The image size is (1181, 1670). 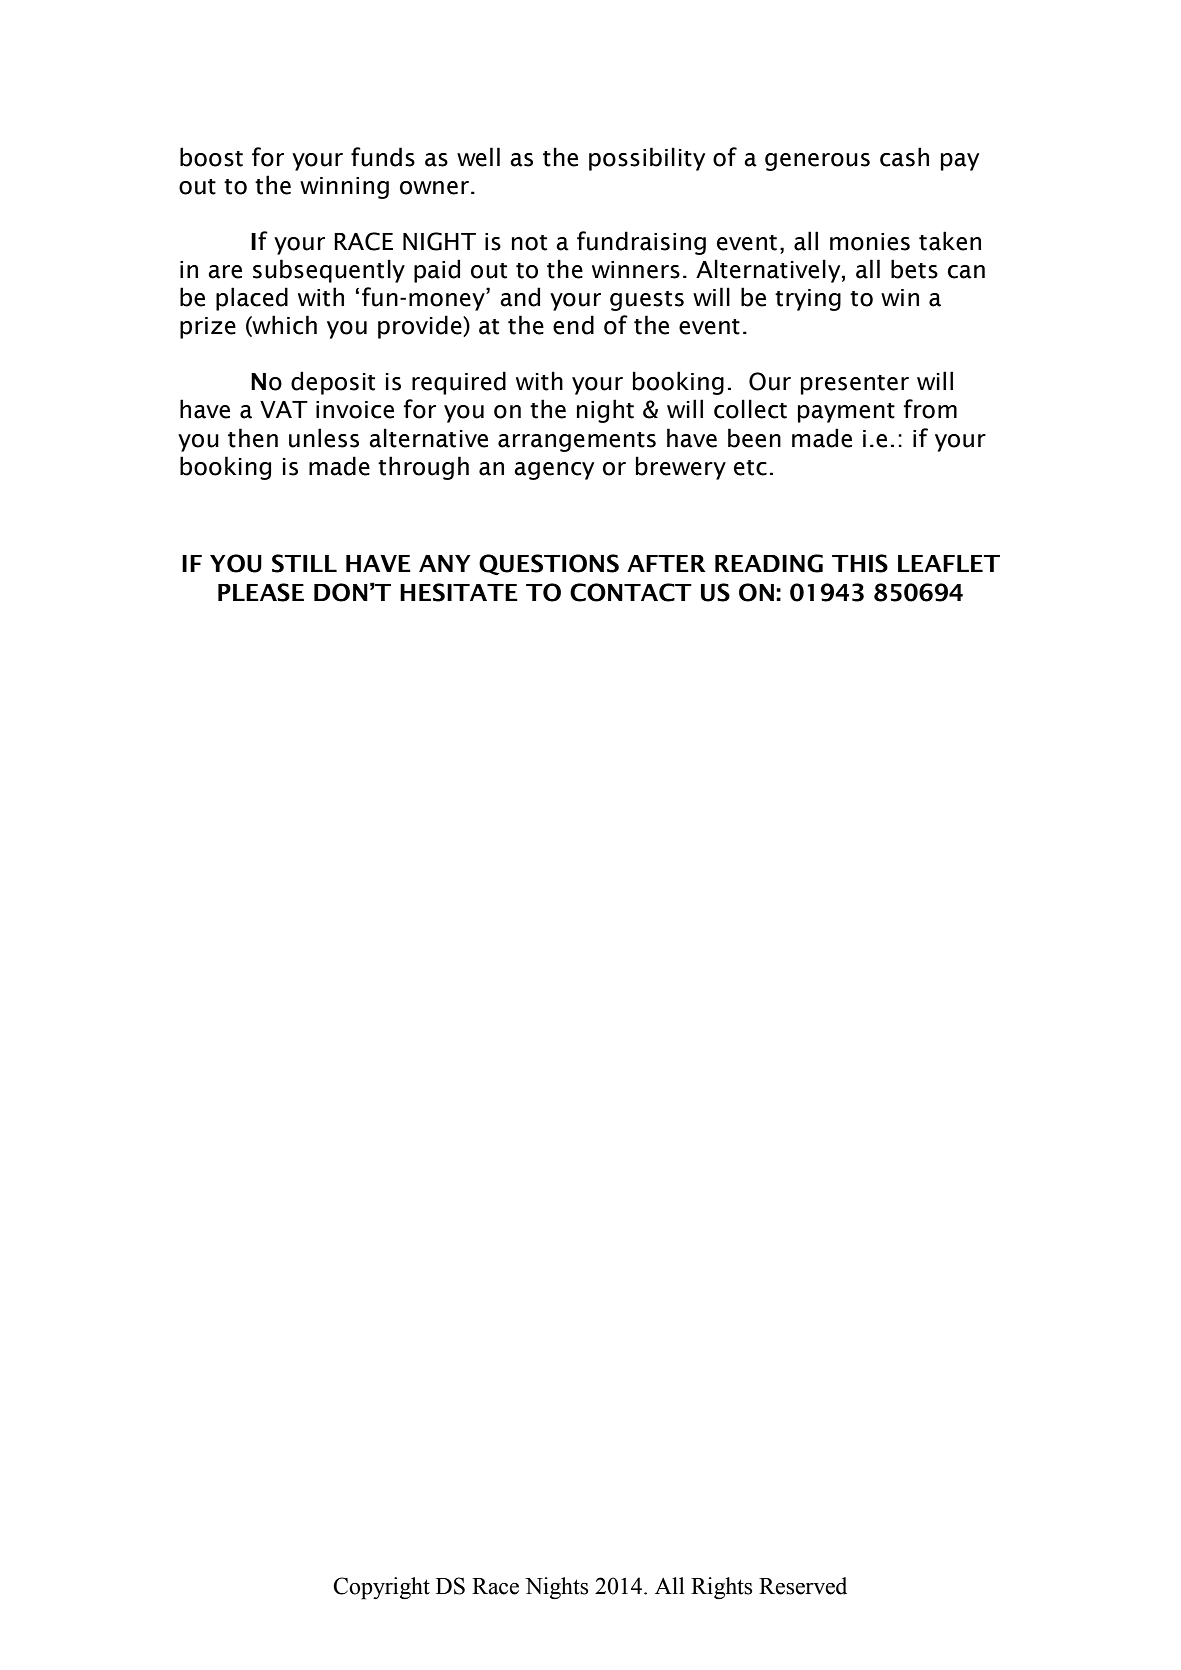 I want to click on Rights, so click(x=721, y=1588).
